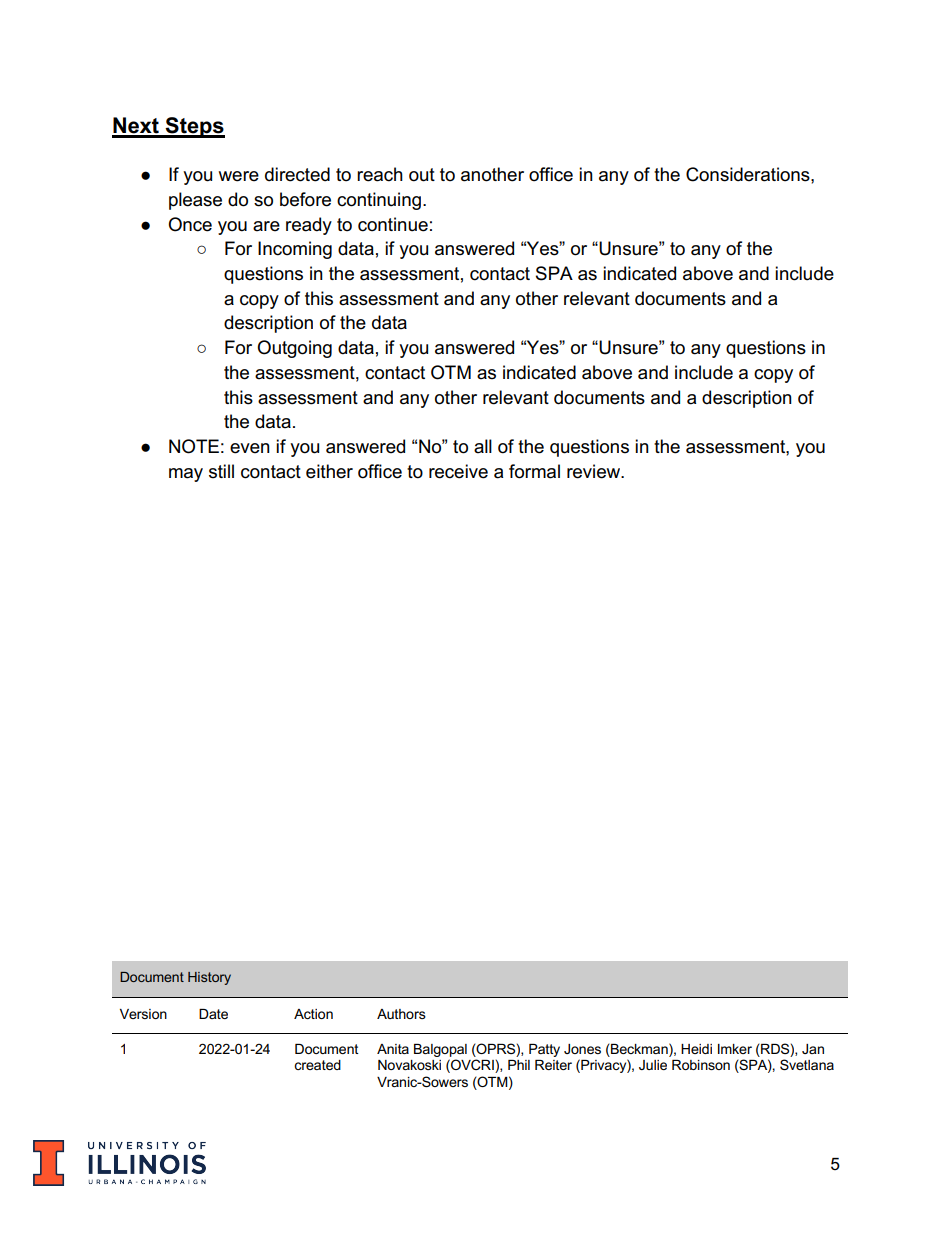 The image size is (952, 1233). What do you see at coordinates (213, 1014) in the page?
I see `Date` at bounding box center [213, 1014].
